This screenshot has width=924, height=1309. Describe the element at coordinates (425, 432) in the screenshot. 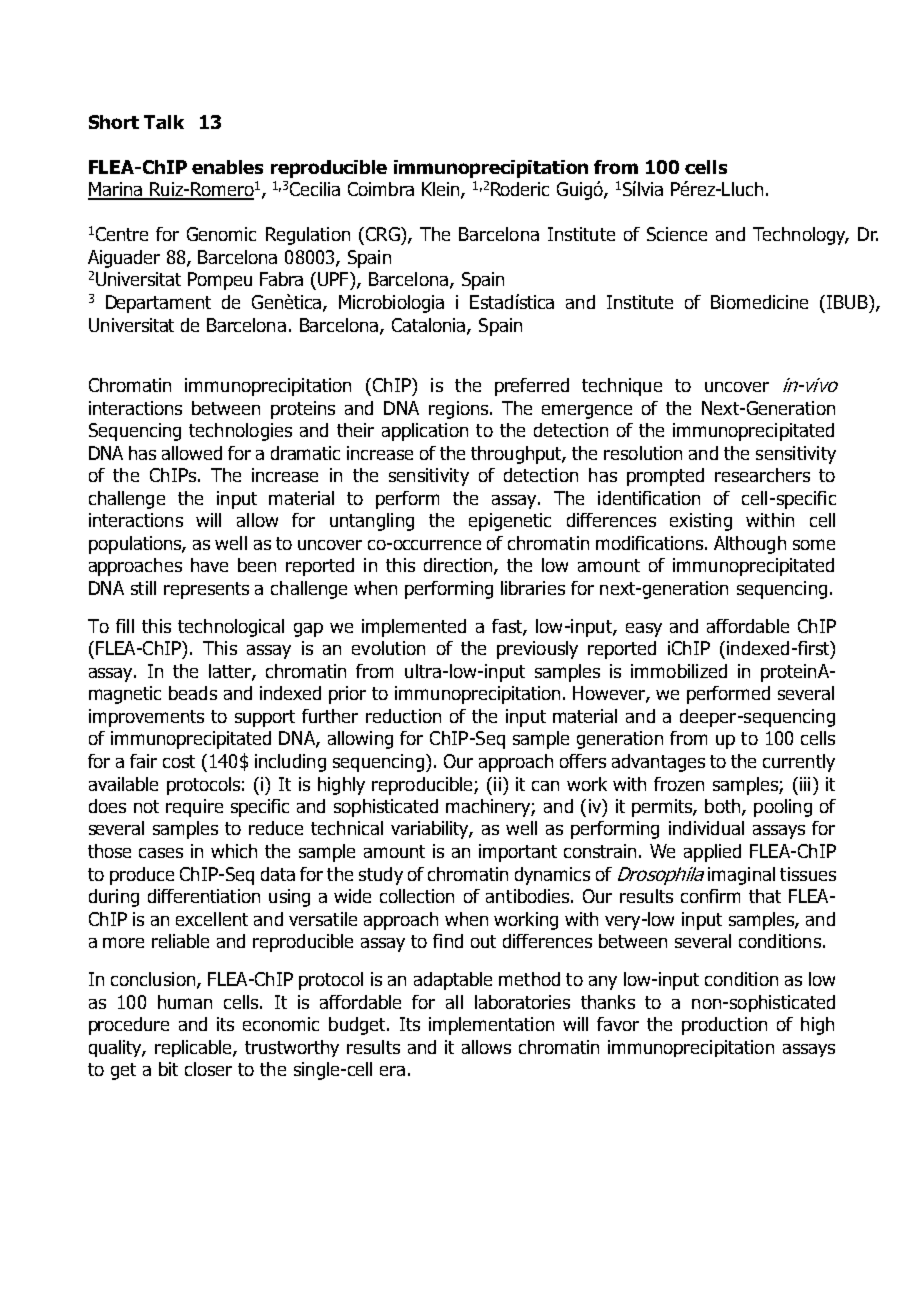

I see `application` at that location.
